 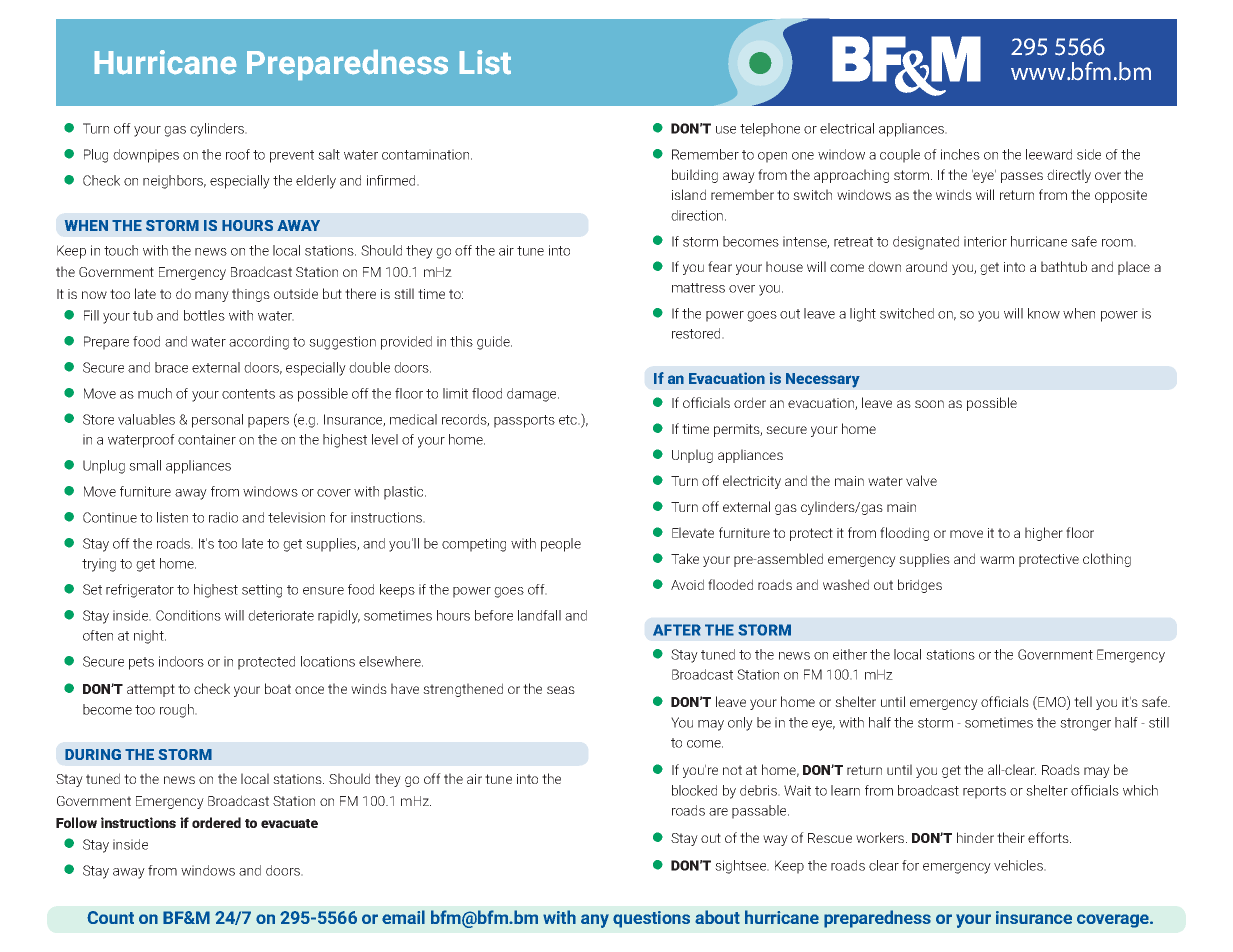 I want to click on building, so click(x=695, y=176).
